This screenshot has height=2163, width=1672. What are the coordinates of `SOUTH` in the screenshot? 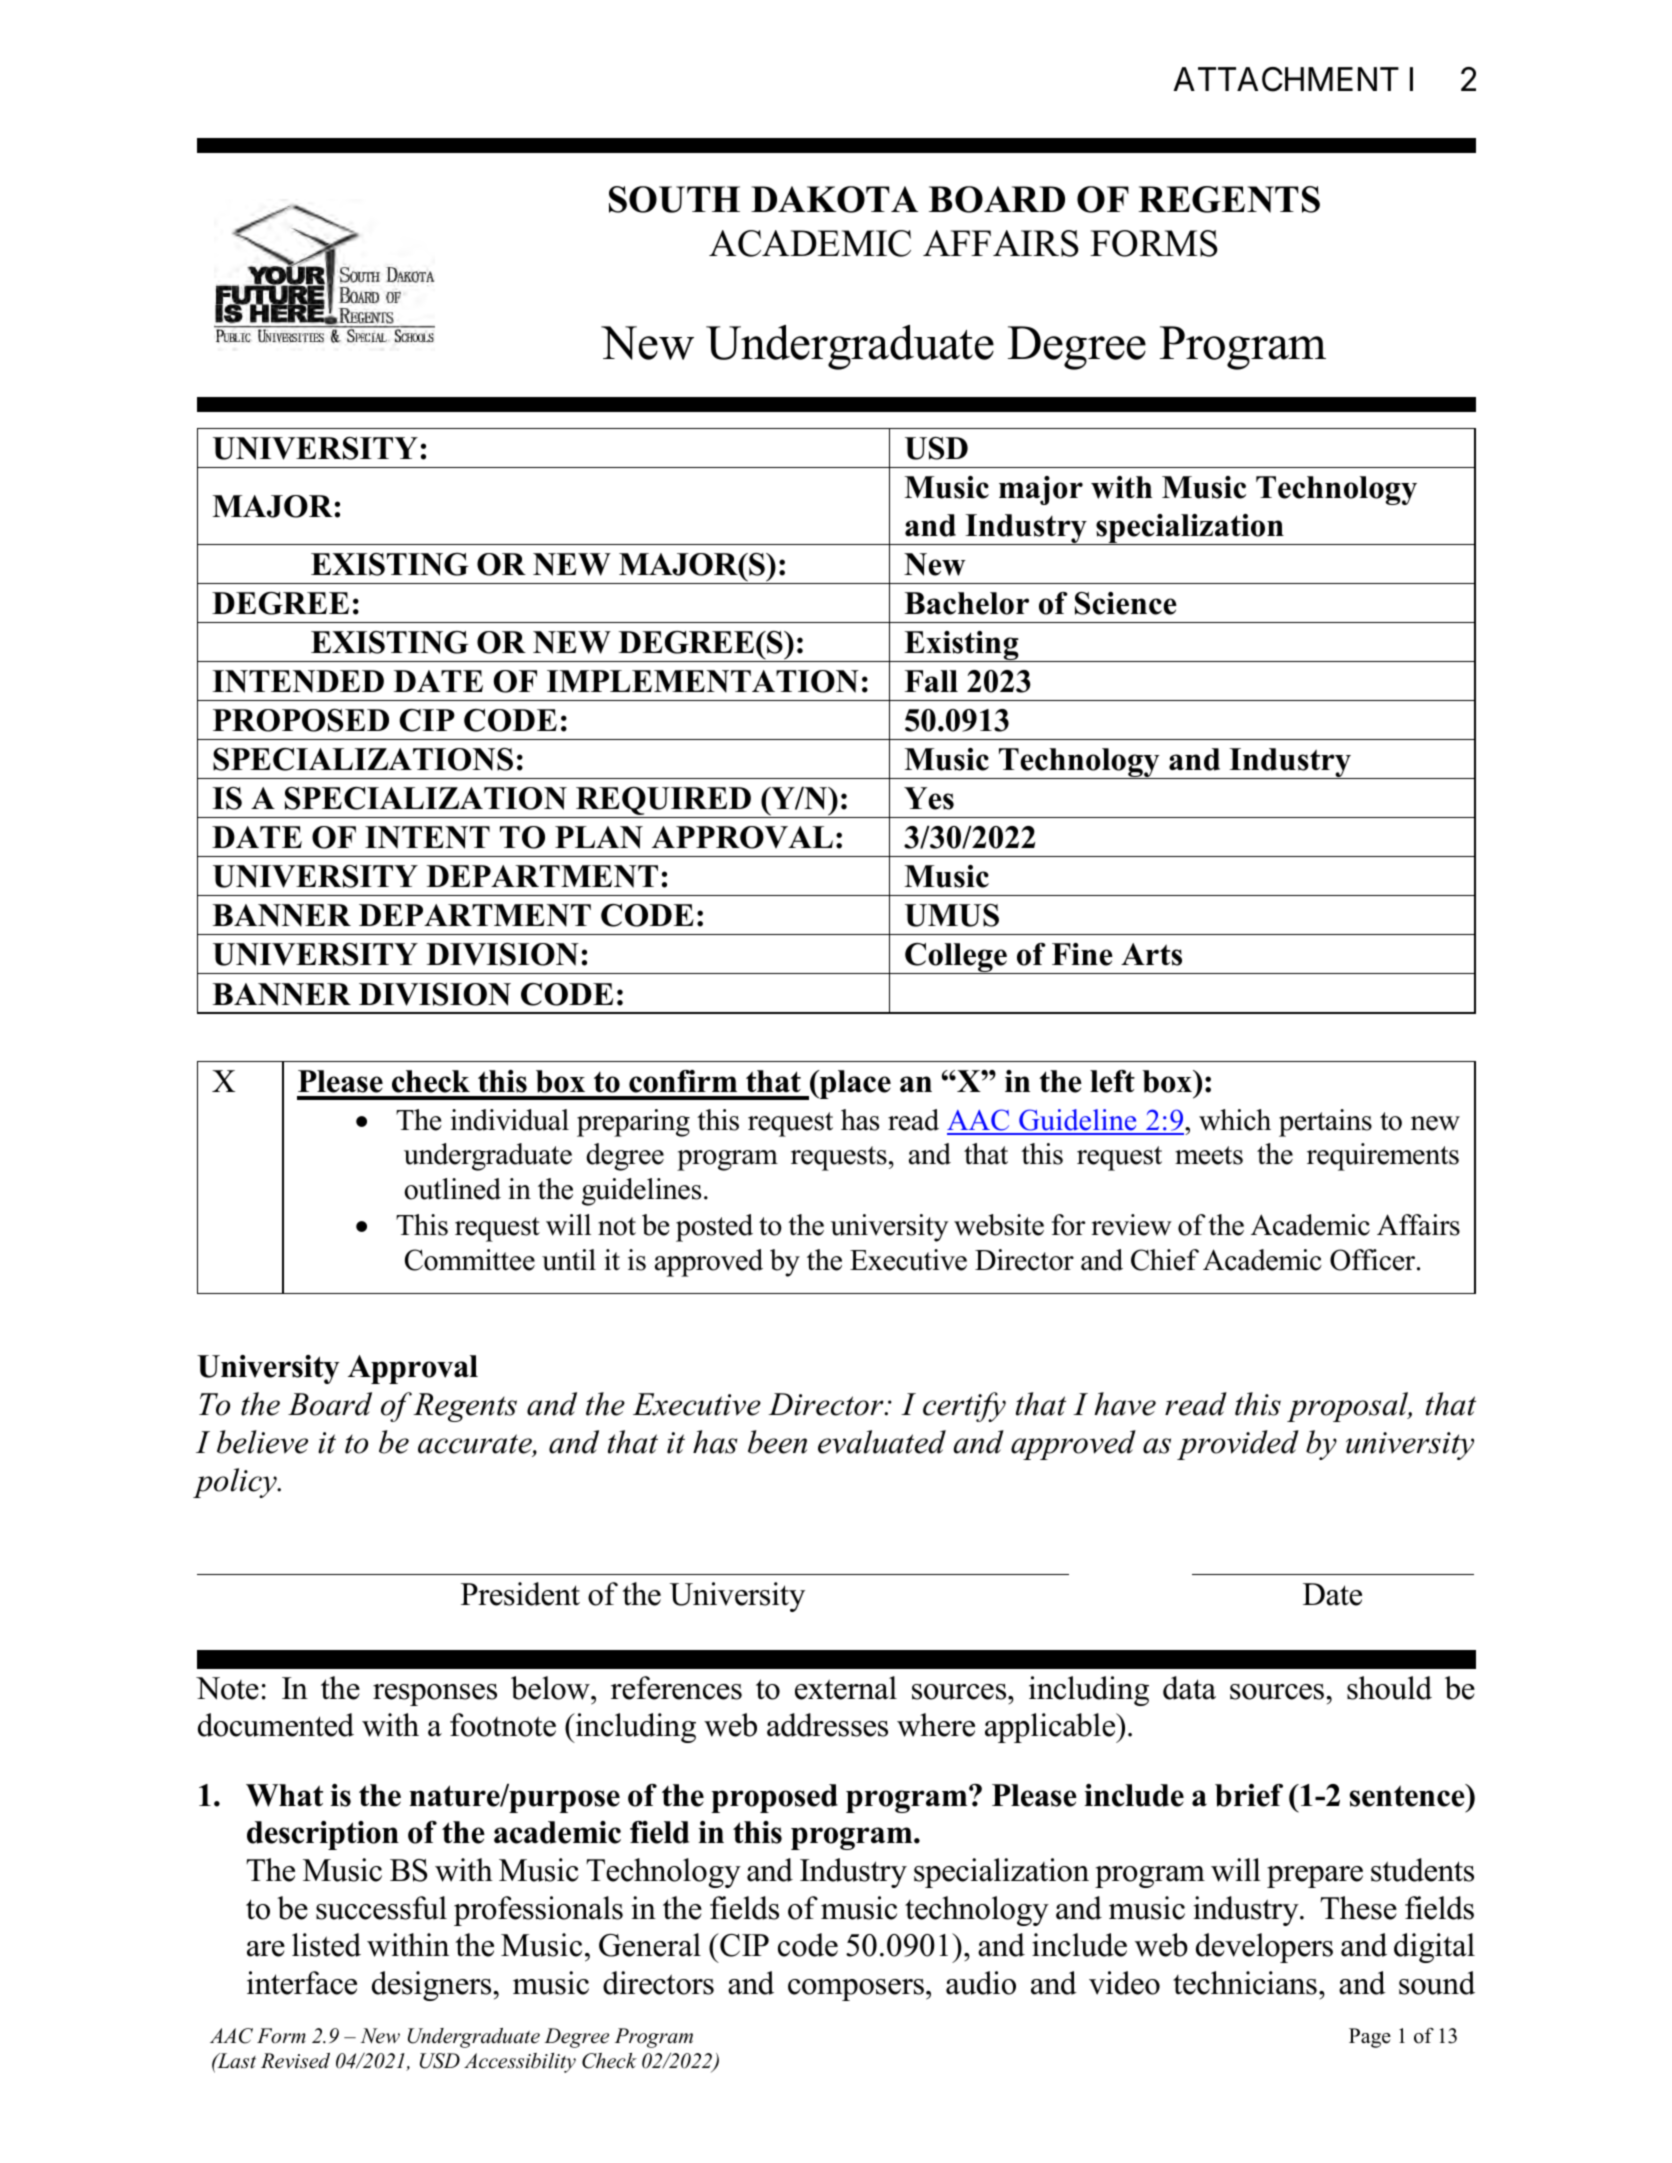 It's located at (674, 199).
